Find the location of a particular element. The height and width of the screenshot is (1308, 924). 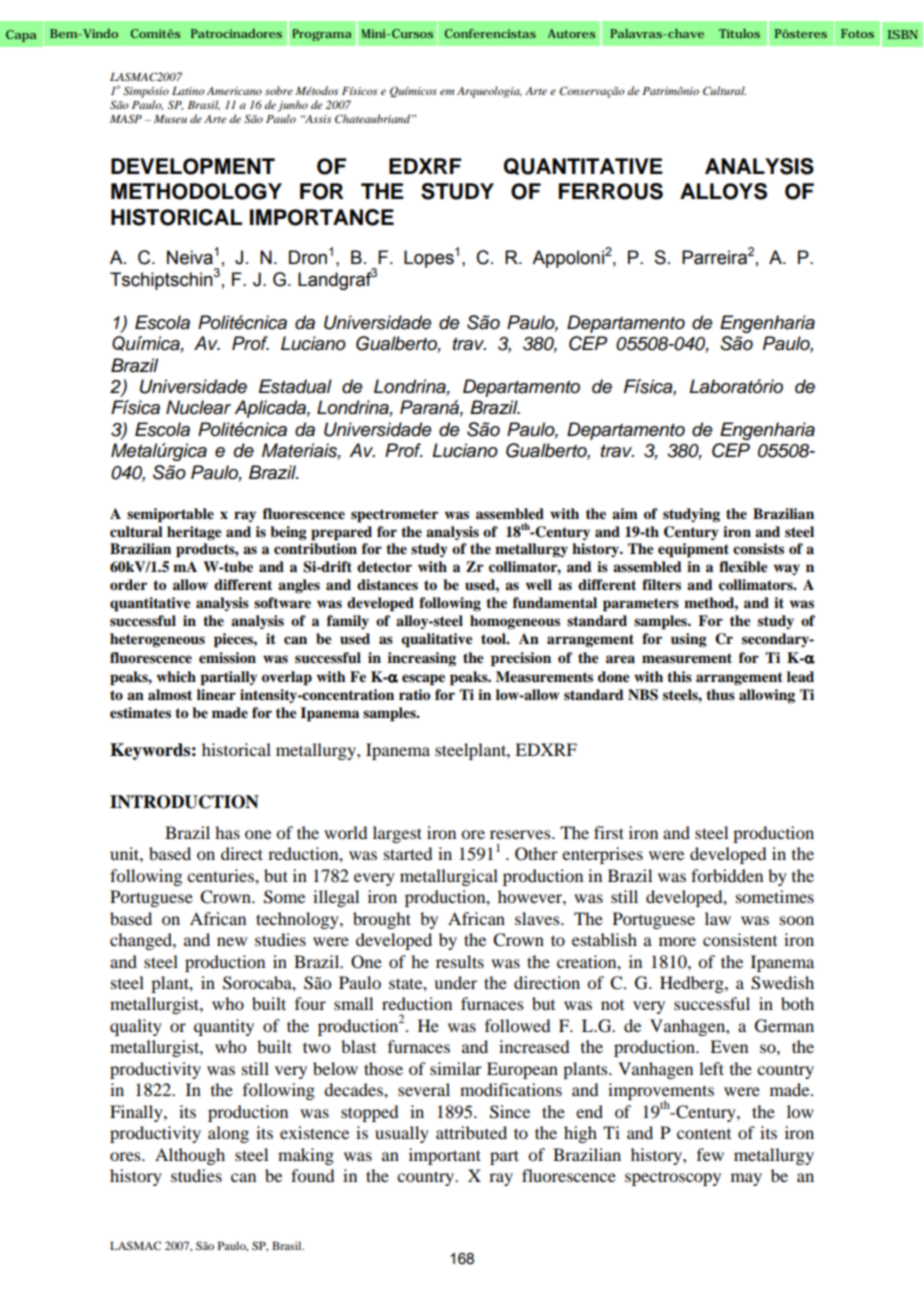

IMPORTANCE is located at coordinates (322, 217).
